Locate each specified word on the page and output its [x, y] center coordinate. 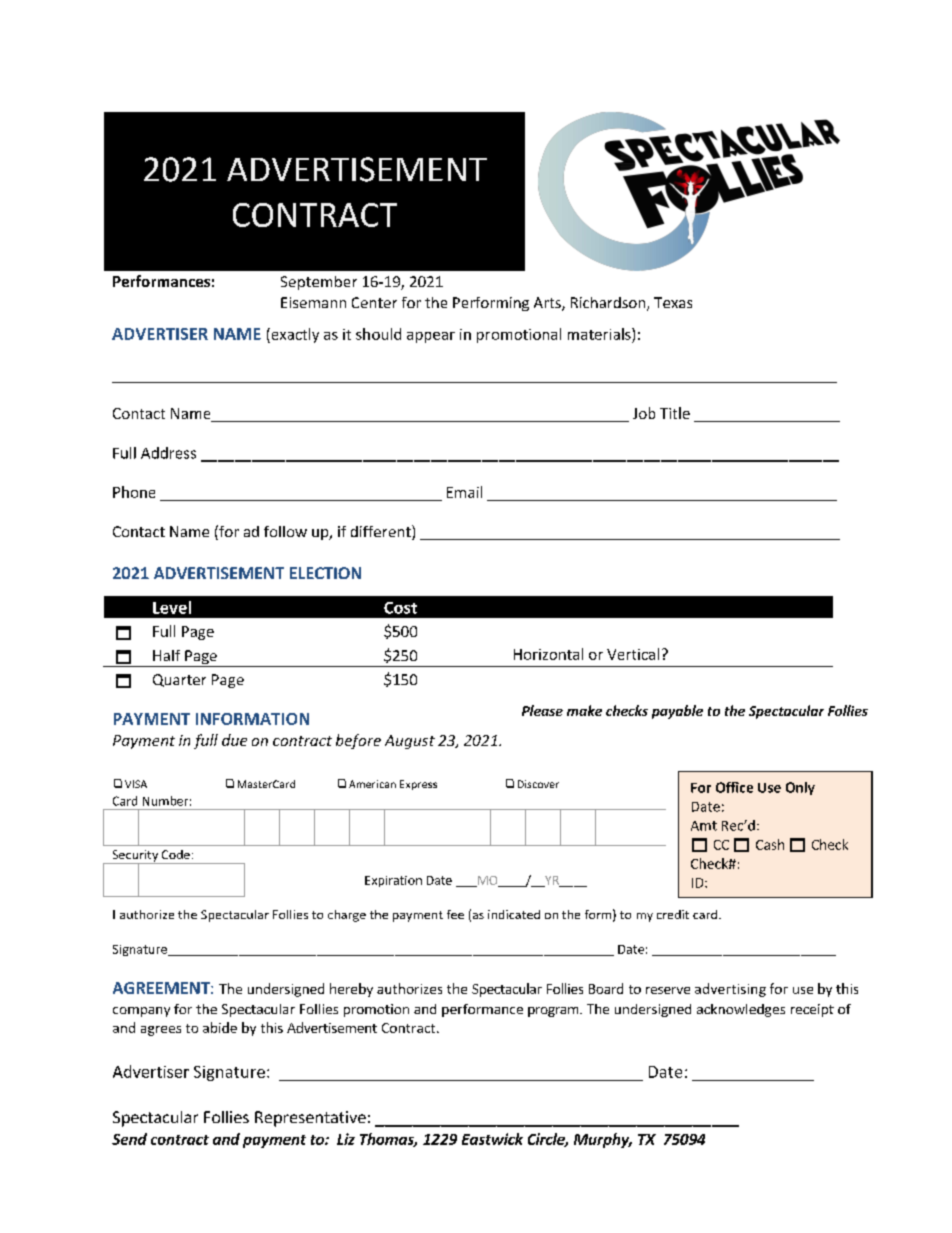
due [234, 740]
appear [431, 337]
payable [677, 712]
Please [542, 710]
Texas [673, 302]
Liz [346, 1139]
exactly [294, 335]
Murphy [603, 1140]
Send [129, 1139]
